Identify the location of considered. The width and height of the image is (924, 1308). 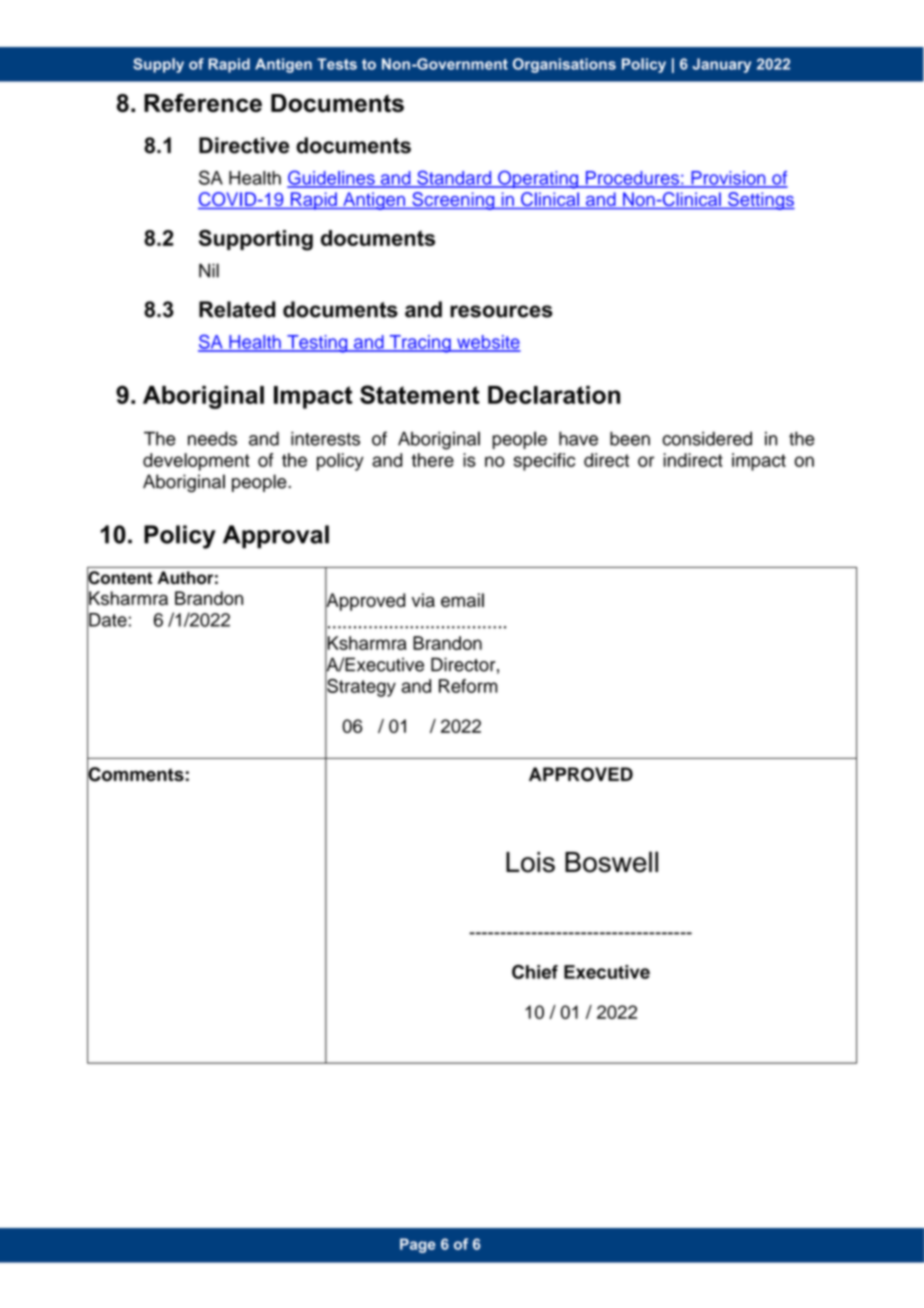
(707, 438).
